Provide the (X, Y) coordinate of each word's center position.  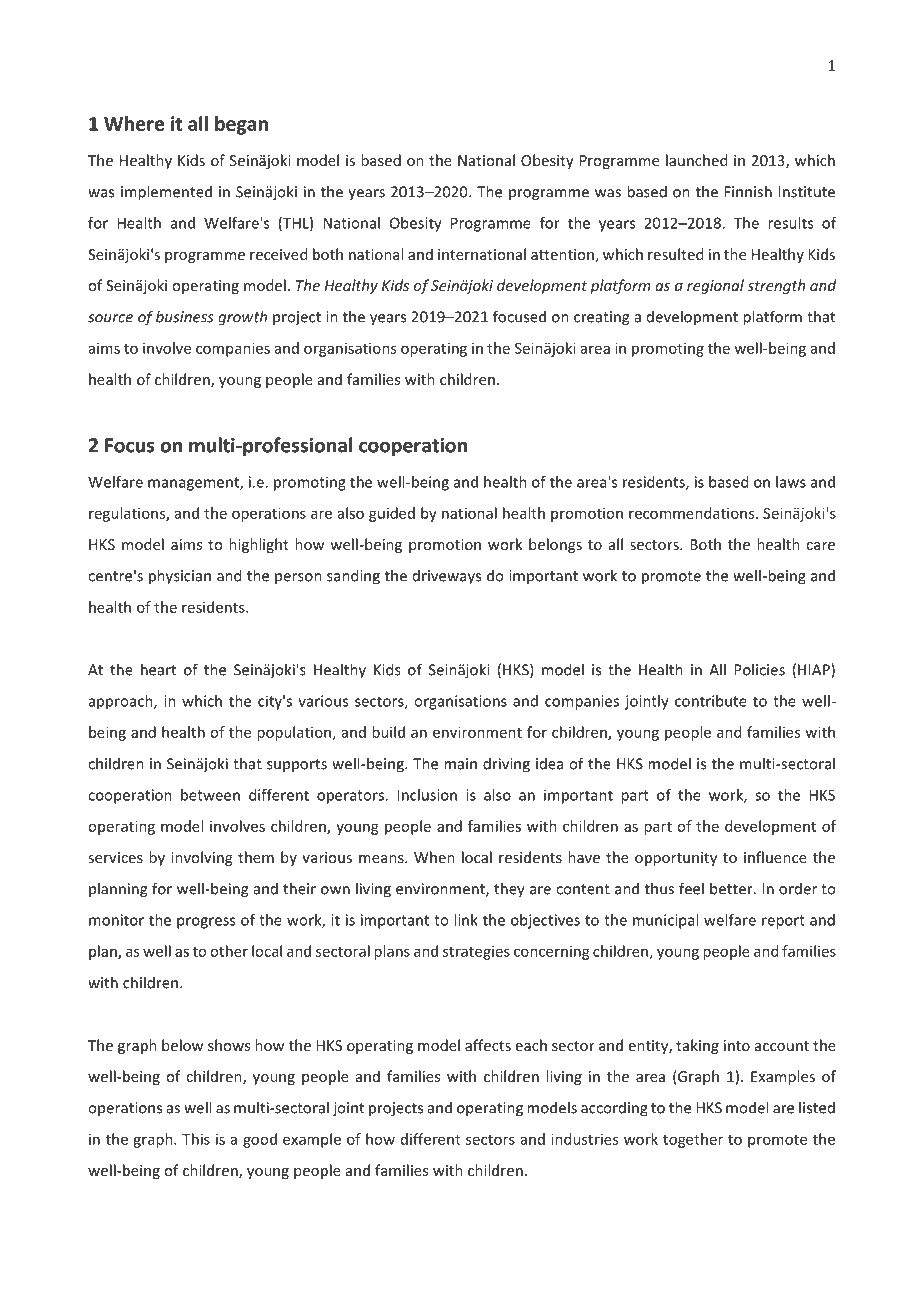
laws (791, 482)
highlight (259, 545)
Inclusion (427, 795)
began (241, 125)
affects (488, 1045)
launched (696, 160)
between (210, 795)
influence (775, 857)
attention (562, 254)
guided (392, 514)
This (196, 1139)
